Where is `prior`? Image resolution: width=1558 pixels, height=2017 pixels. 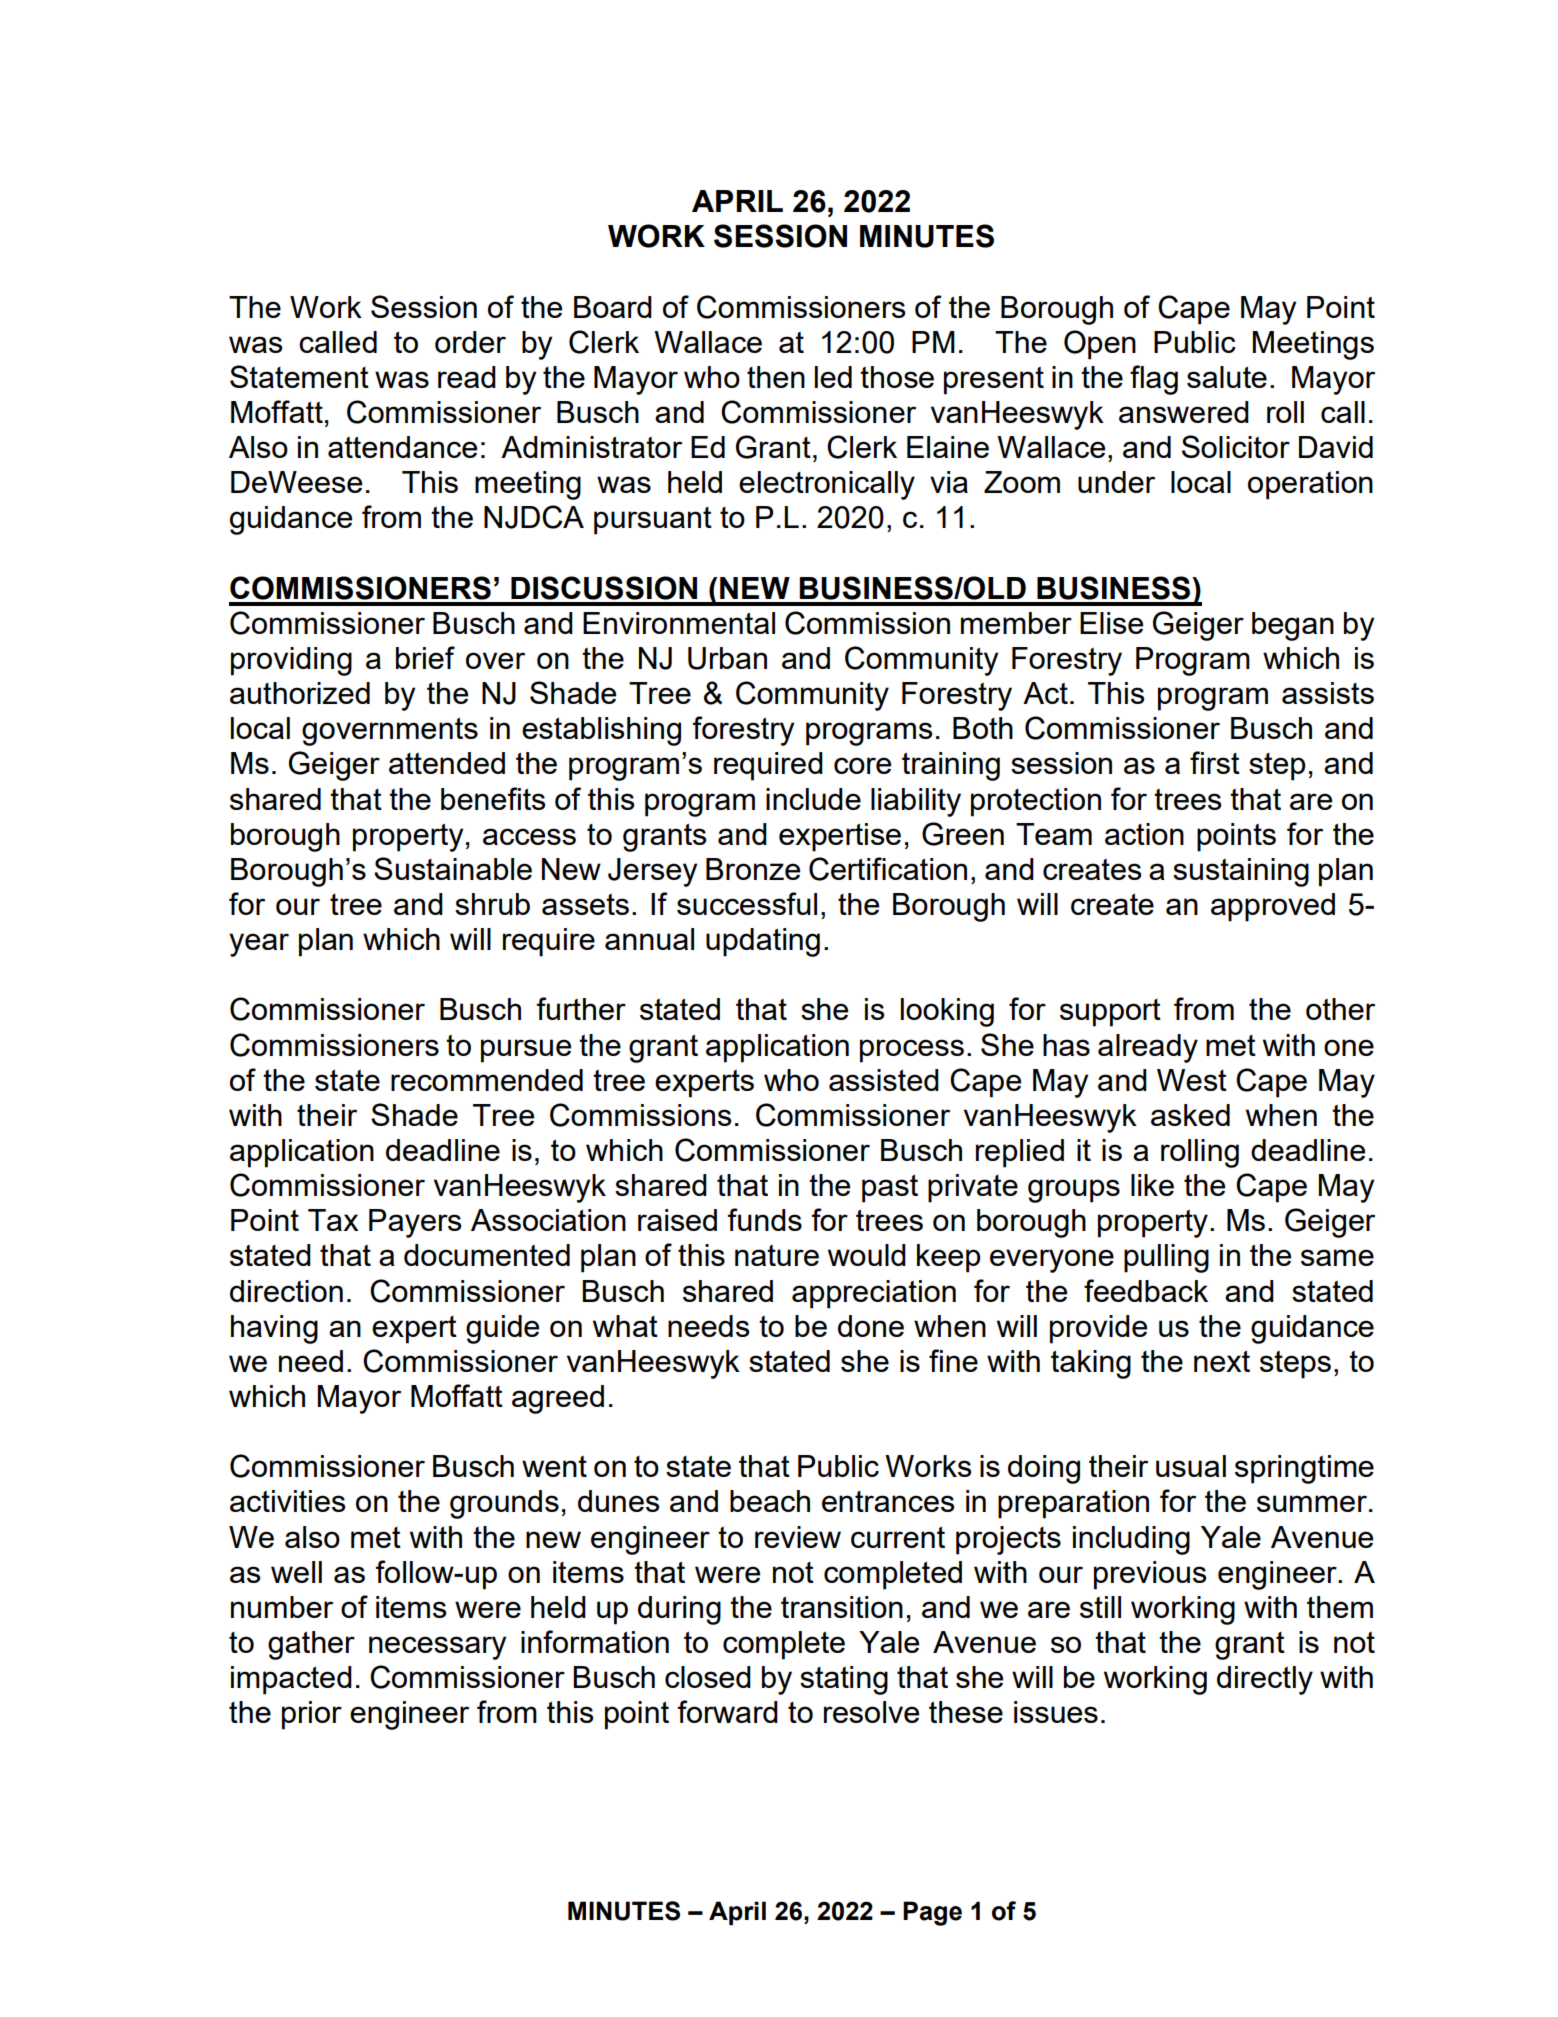
prior is located at coordinates (312, 1715).
